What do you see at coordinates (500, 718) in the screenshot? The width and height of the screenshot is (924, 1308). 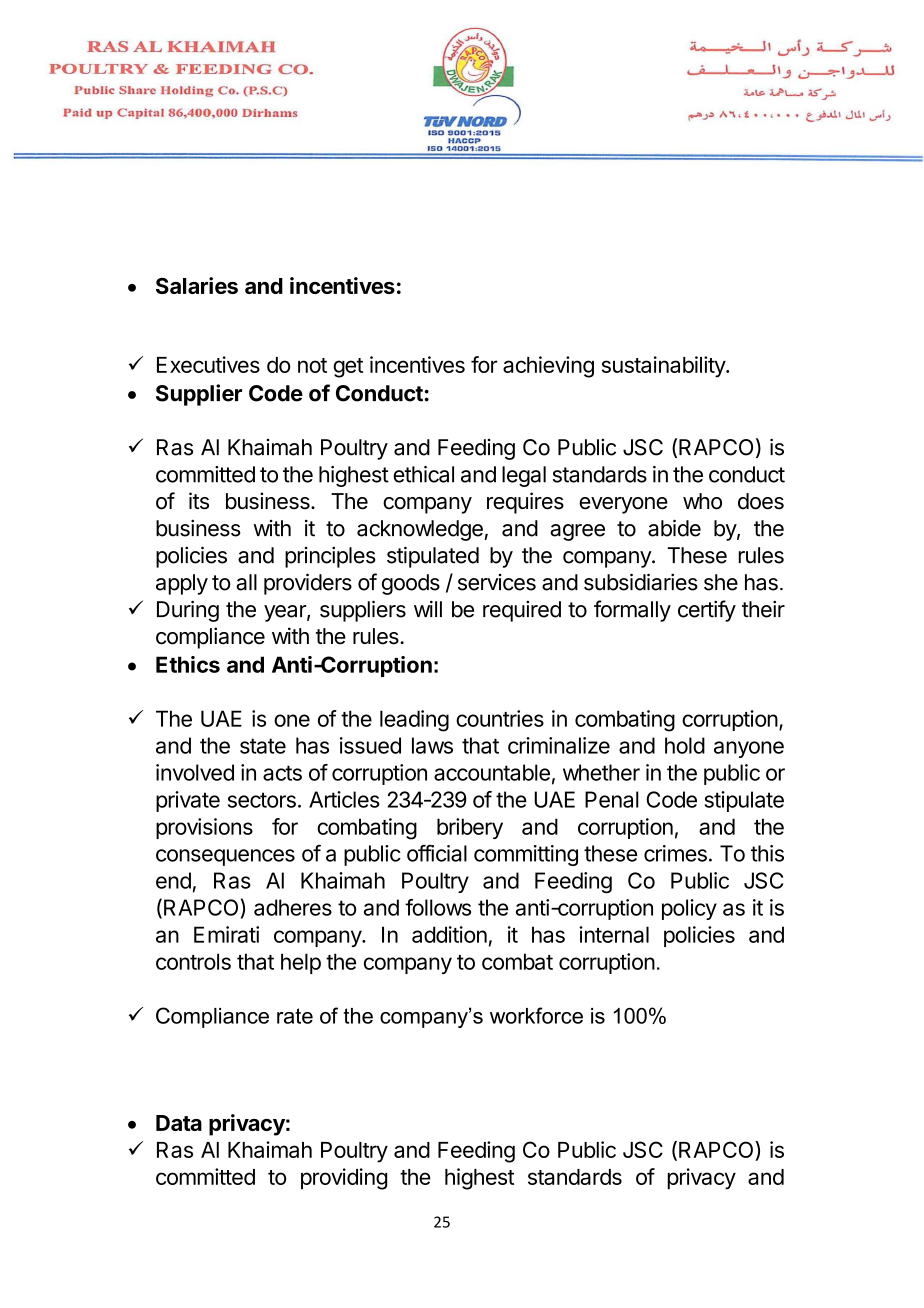 I see `countries` at bounding box center [500, 718].
